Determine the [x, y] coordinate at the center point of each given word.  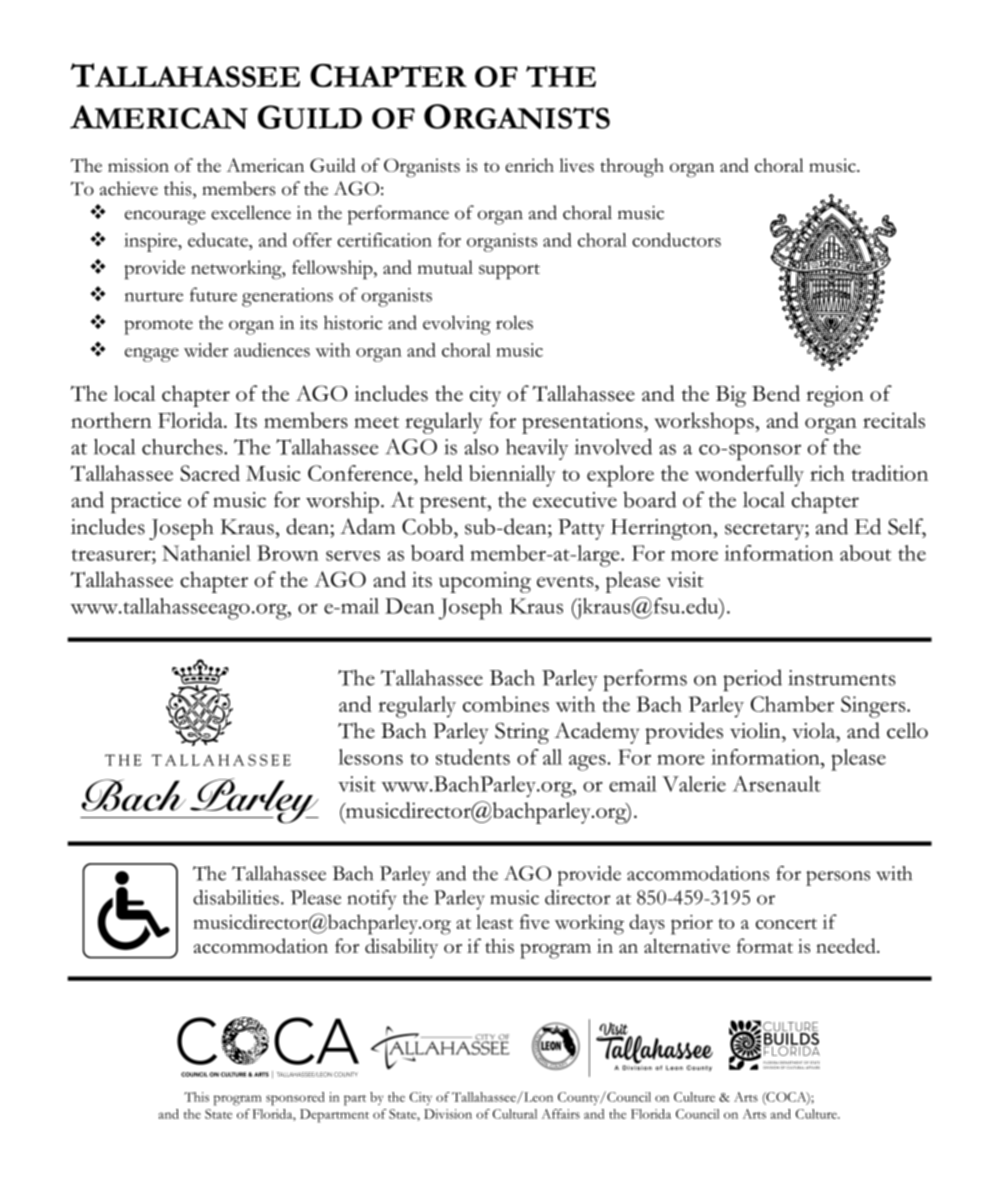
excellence [251, 212]
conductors [676, 240]
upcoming [485, 582]
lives [576, 165]
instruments [842, 678]
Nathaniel [206, 553]
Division [448, 1114]
